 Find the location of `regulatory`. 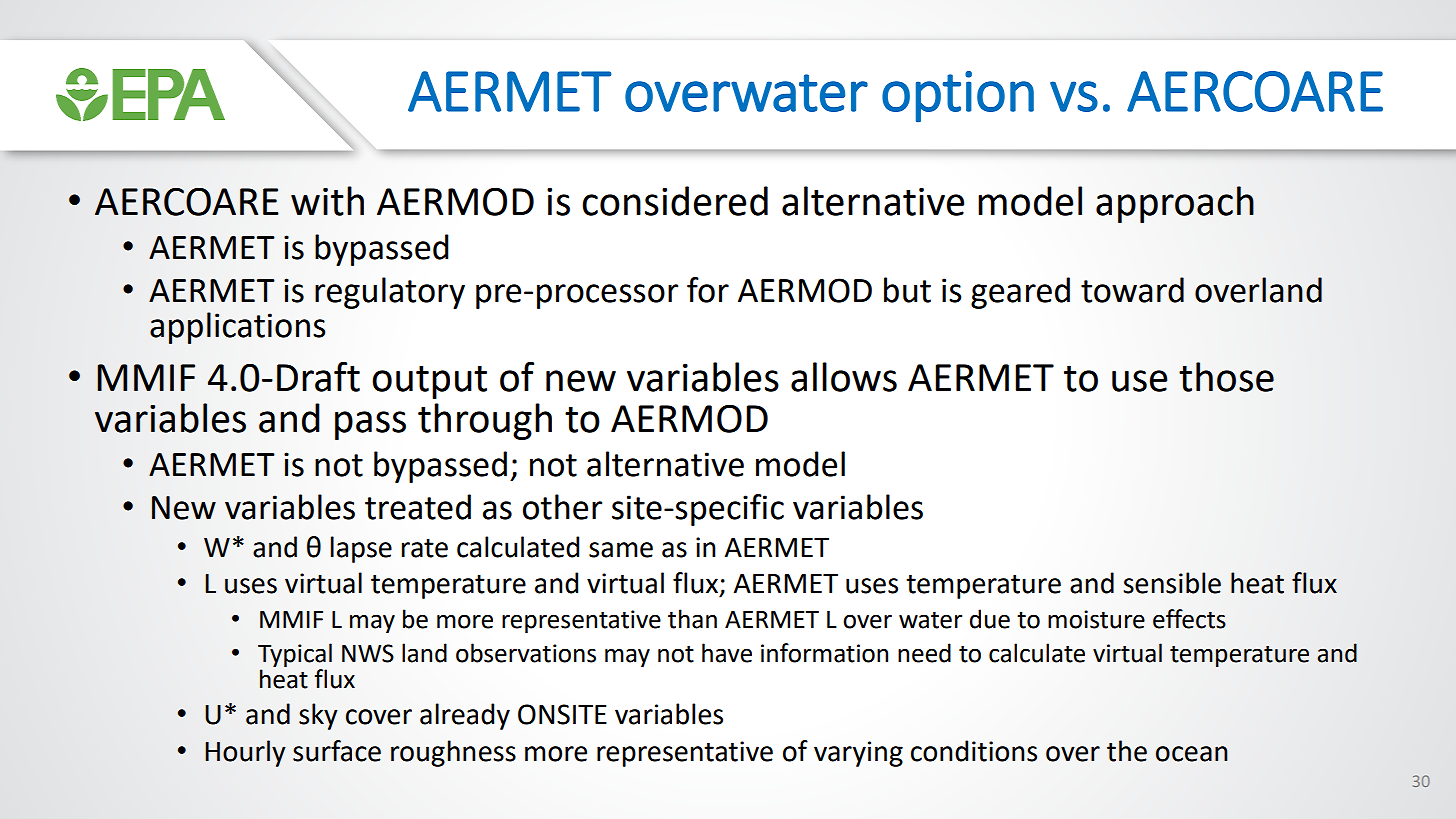

regulatory is located at coordinates (390, 293).
